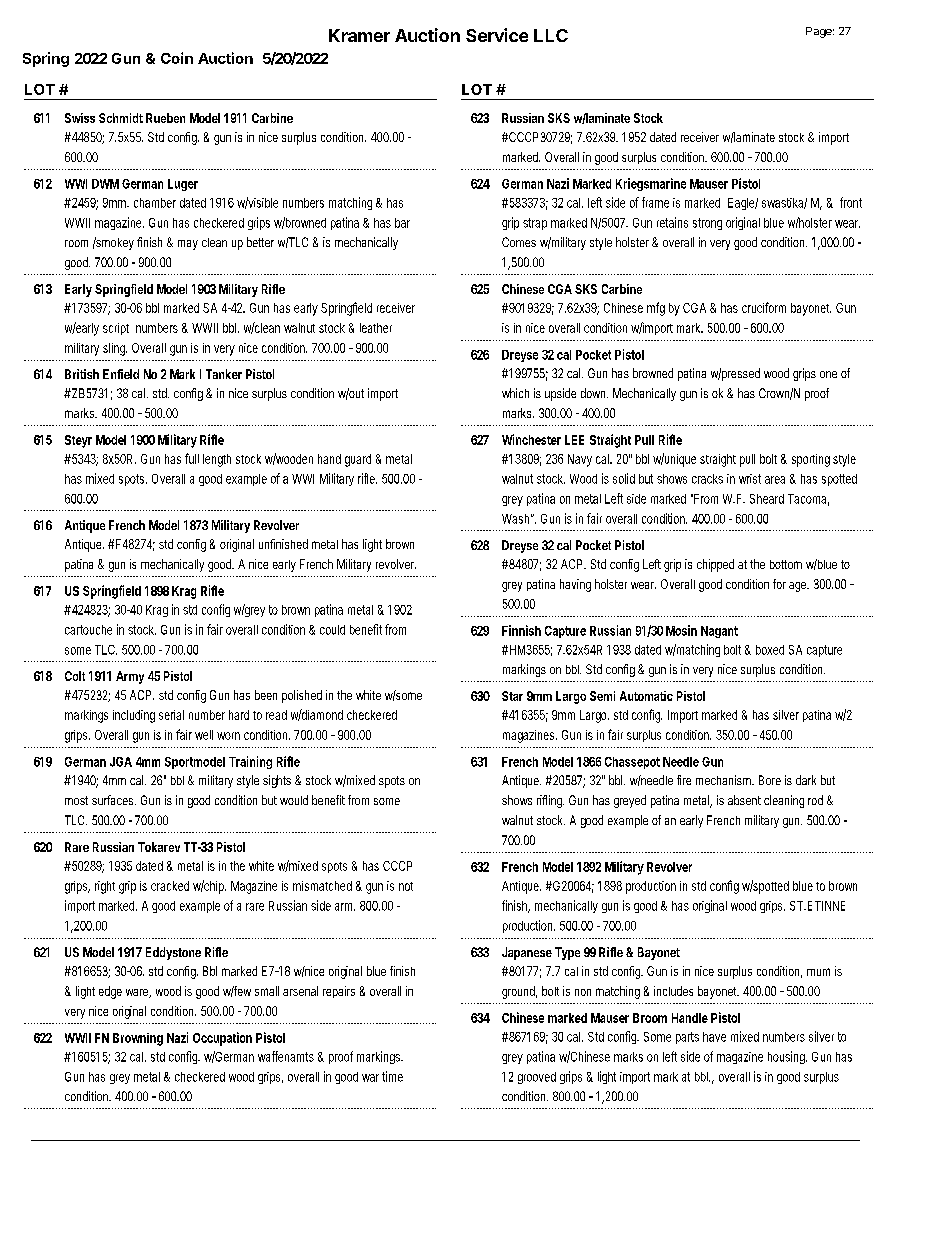  I want to click on Service, so click(497, 35).
